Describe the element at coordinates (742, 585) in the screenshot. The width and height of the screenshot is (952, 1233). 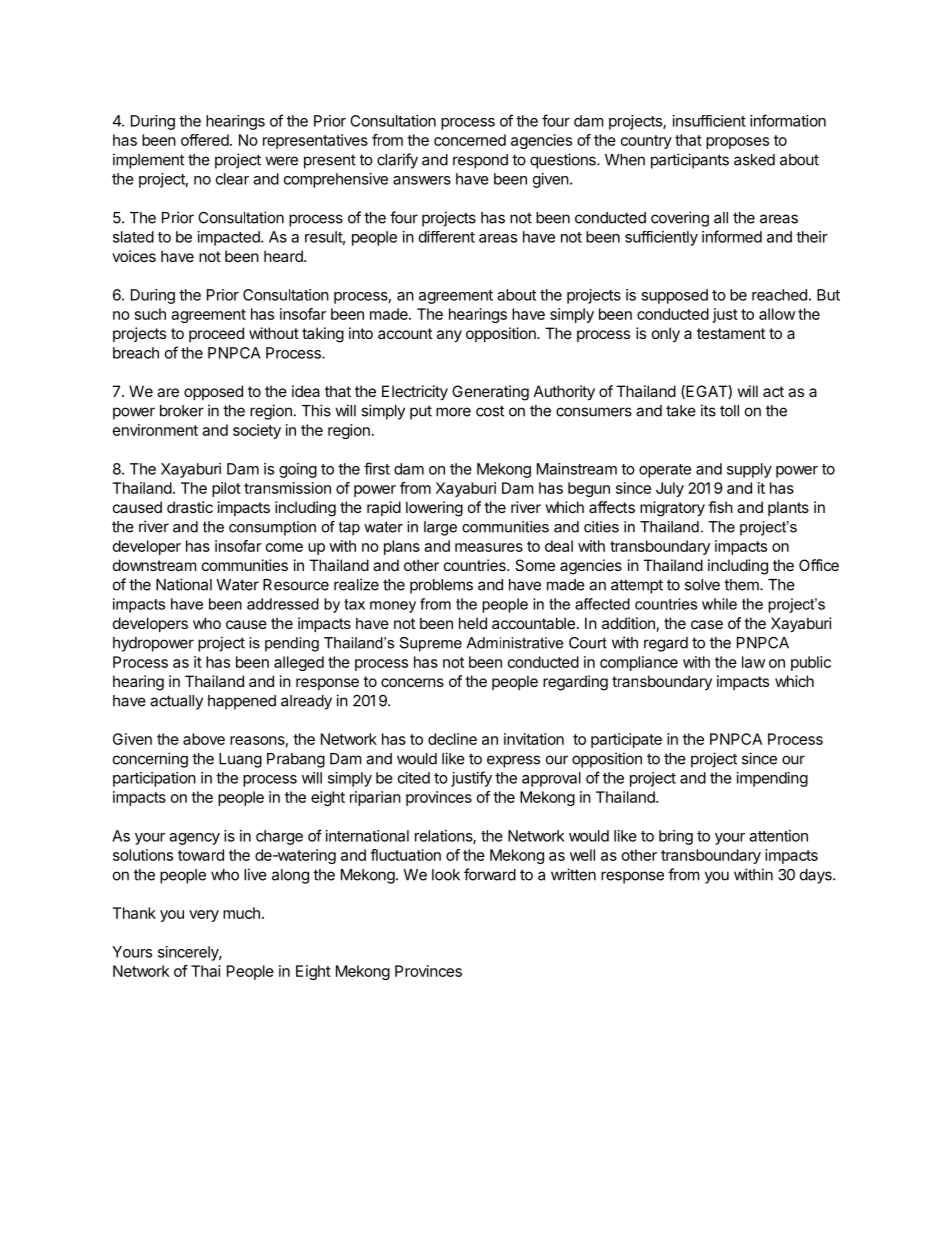
I see `them` at that location.
